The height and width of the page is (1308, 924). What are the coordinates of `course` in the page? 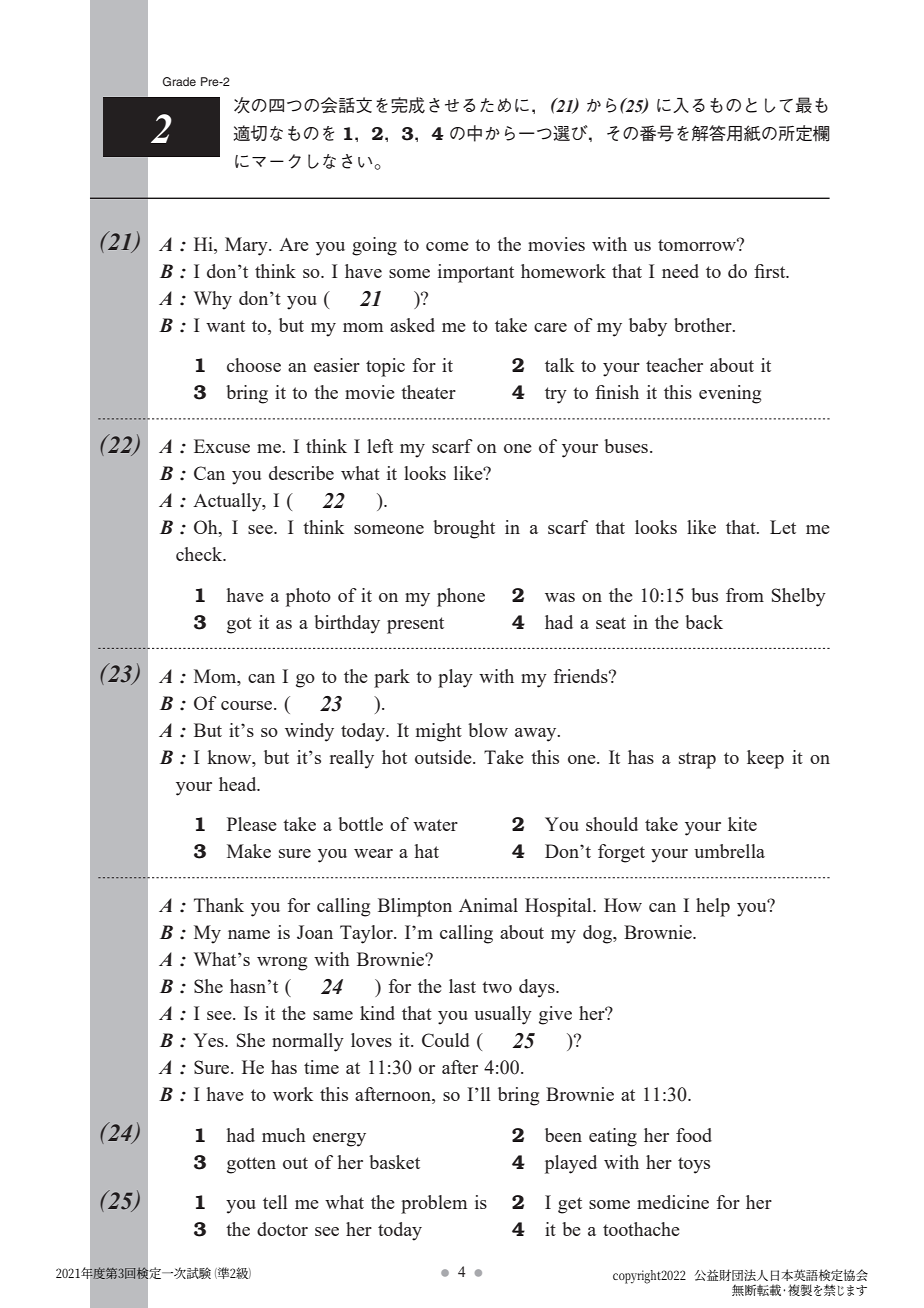 It's located at (248, 705).
